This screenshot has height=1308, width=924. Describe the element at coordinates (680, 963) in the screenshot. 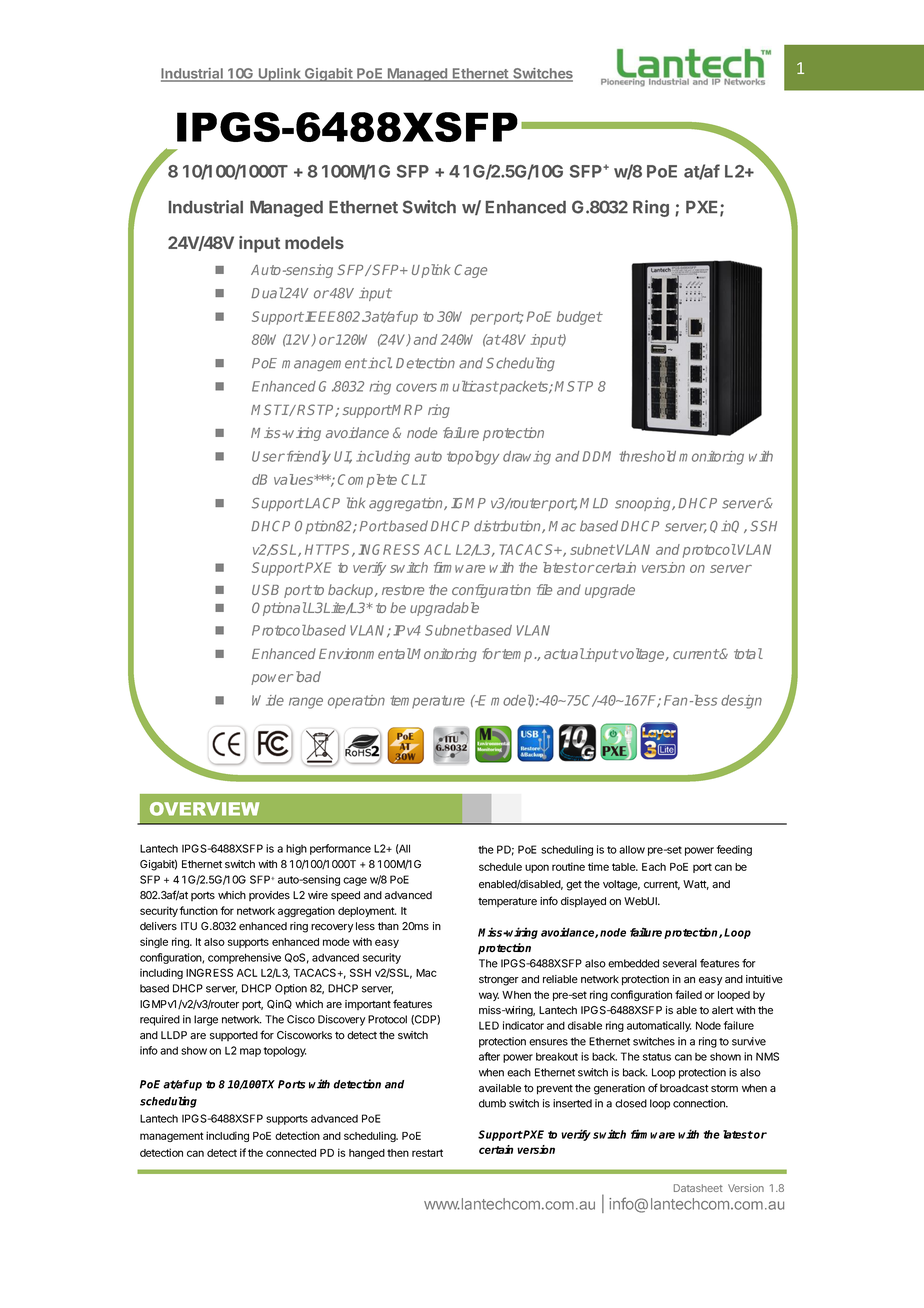

I see `several` at that location.
